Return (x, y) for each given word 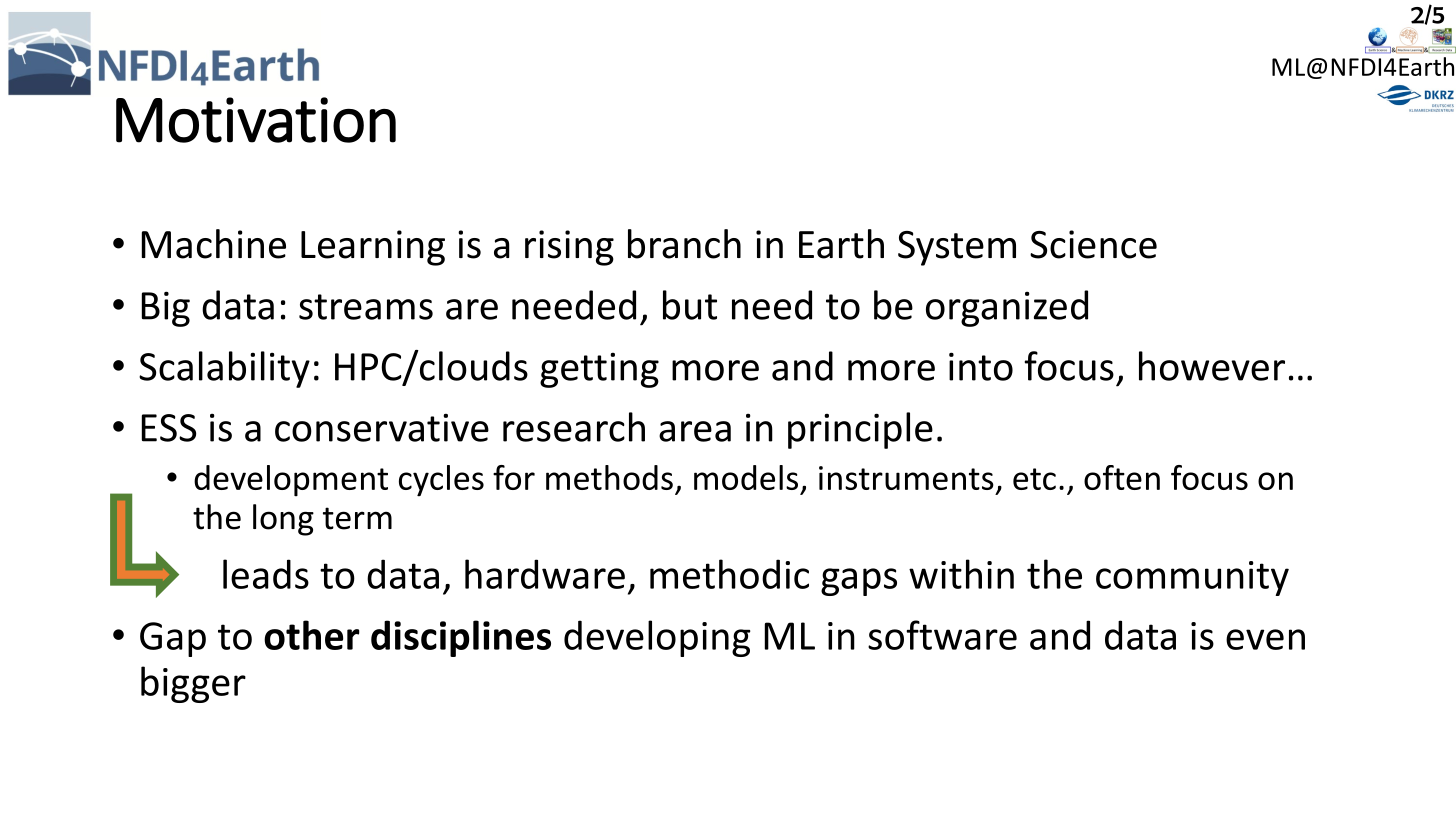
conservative (382, 428)
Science (1093, 244)
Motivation (256, 120)
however (1212, 366)
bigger (193, 684)
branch (684, 244)
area (695, 431)
